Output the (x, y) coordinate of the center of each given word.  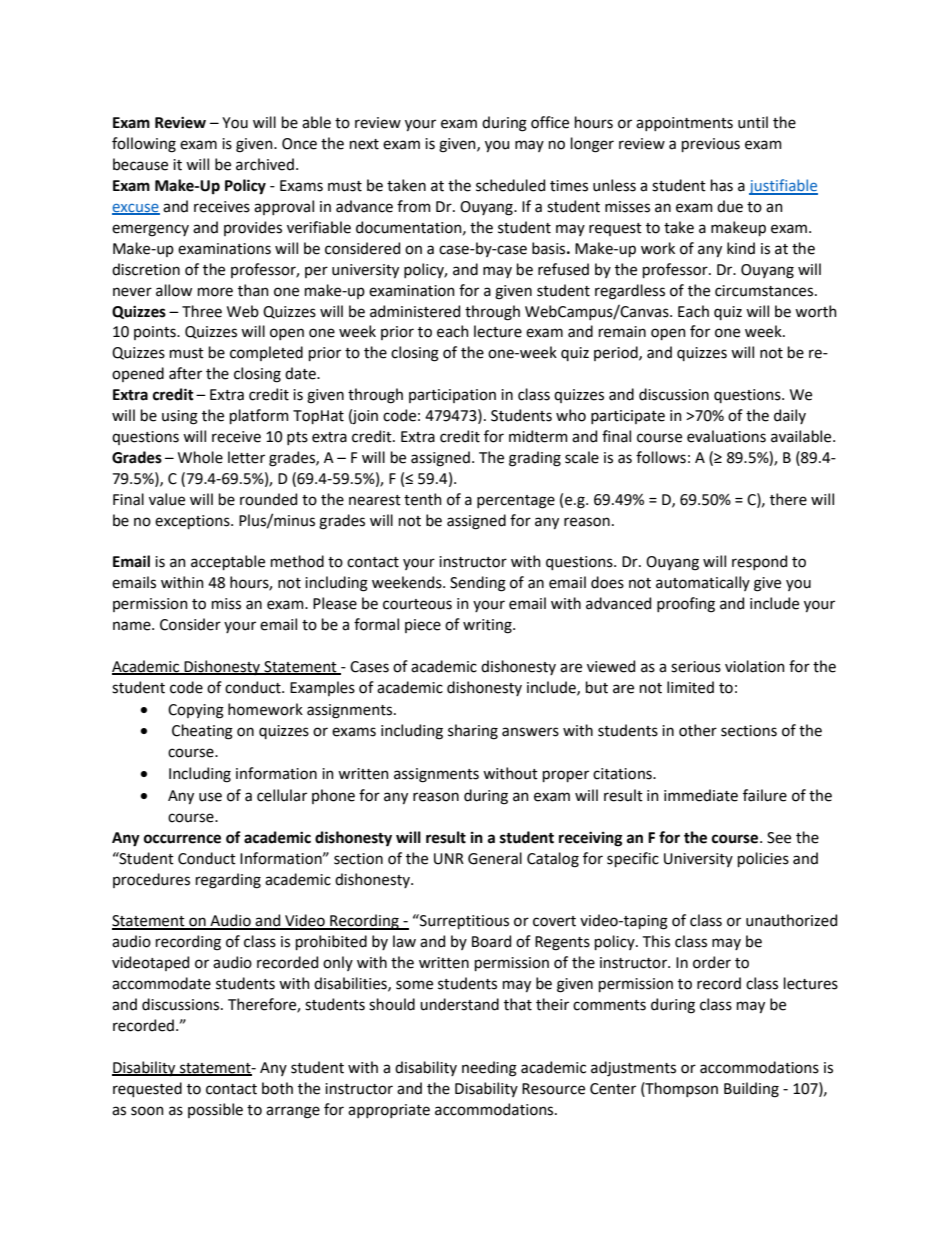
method (297, 561)
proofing (686, 605)
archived (265, 164)
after (185, 373)
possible (215, 1110)
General (495, 858)
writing (488, 626)
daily (790, 416)
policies (763, 859)
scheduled (510, 185)
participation (452, 396)
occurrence (182, 839)
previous (711, 145)
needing (489, 1069)
